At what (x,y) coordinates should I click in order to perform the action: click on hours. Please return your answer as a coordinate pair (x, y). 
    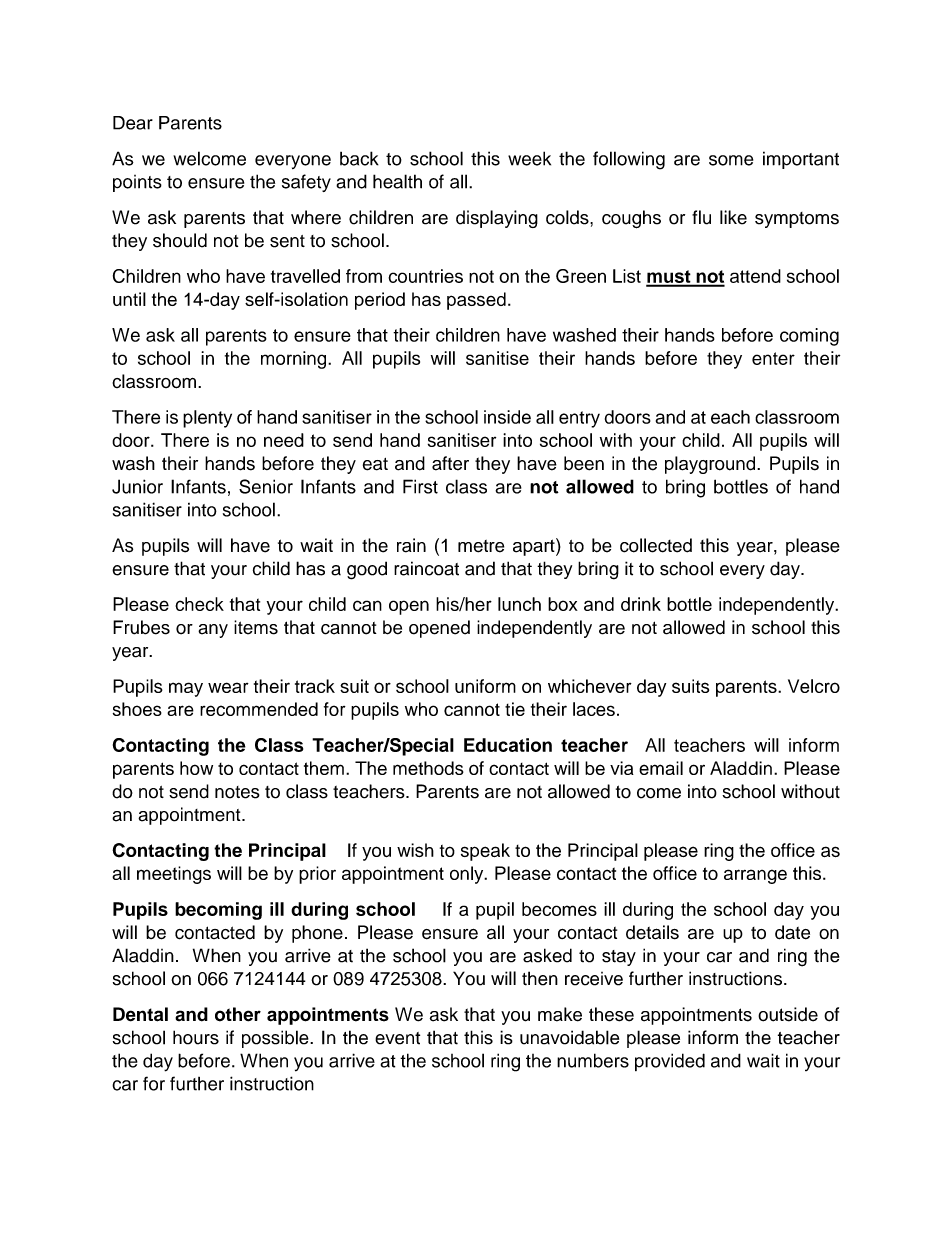
    Looking at the image, I should click on (196, 1037).
